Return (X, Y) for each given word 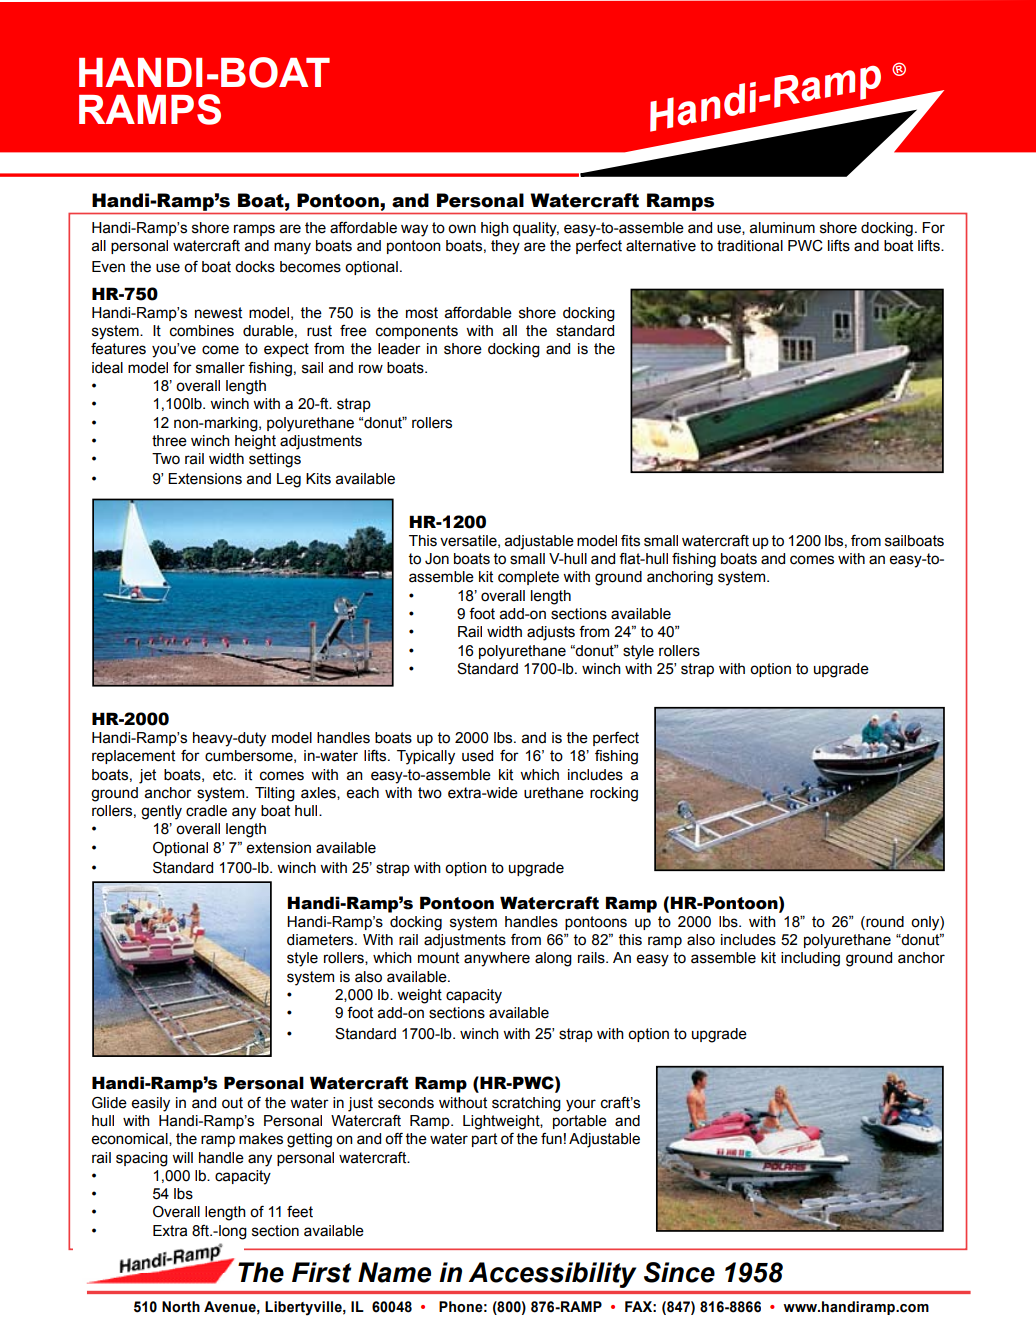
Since (679, 1272)
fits (630, 541)
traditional (750, 246)
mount (438, 958)
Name (394, 1272)
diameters (321, 940)
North (181, 1307)
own (462, 229)
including (810, 959)
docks (255, 267)
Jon (437, 559)
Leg (289, 480)
